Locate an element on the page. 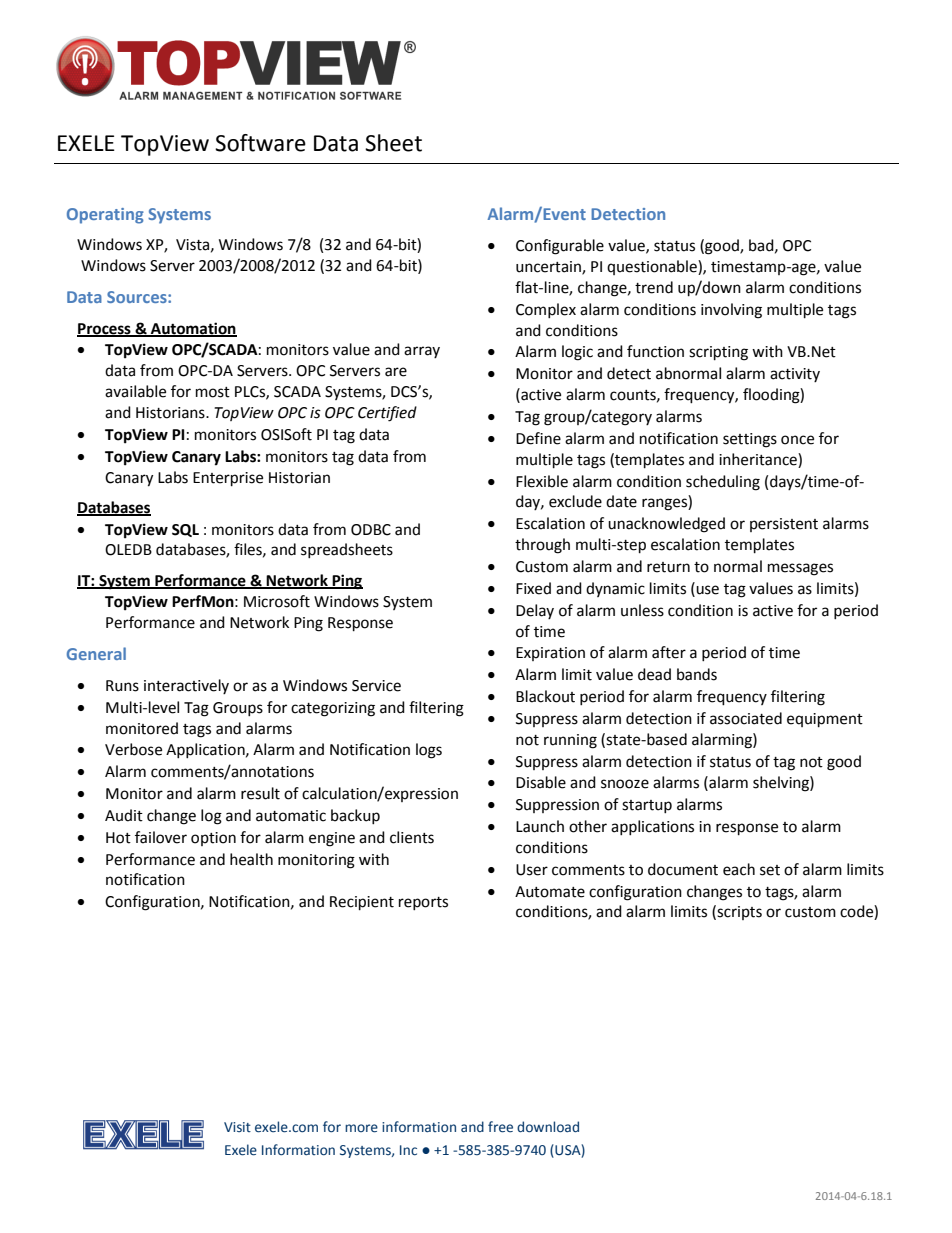  Software is located at coordinates (260, 143).
